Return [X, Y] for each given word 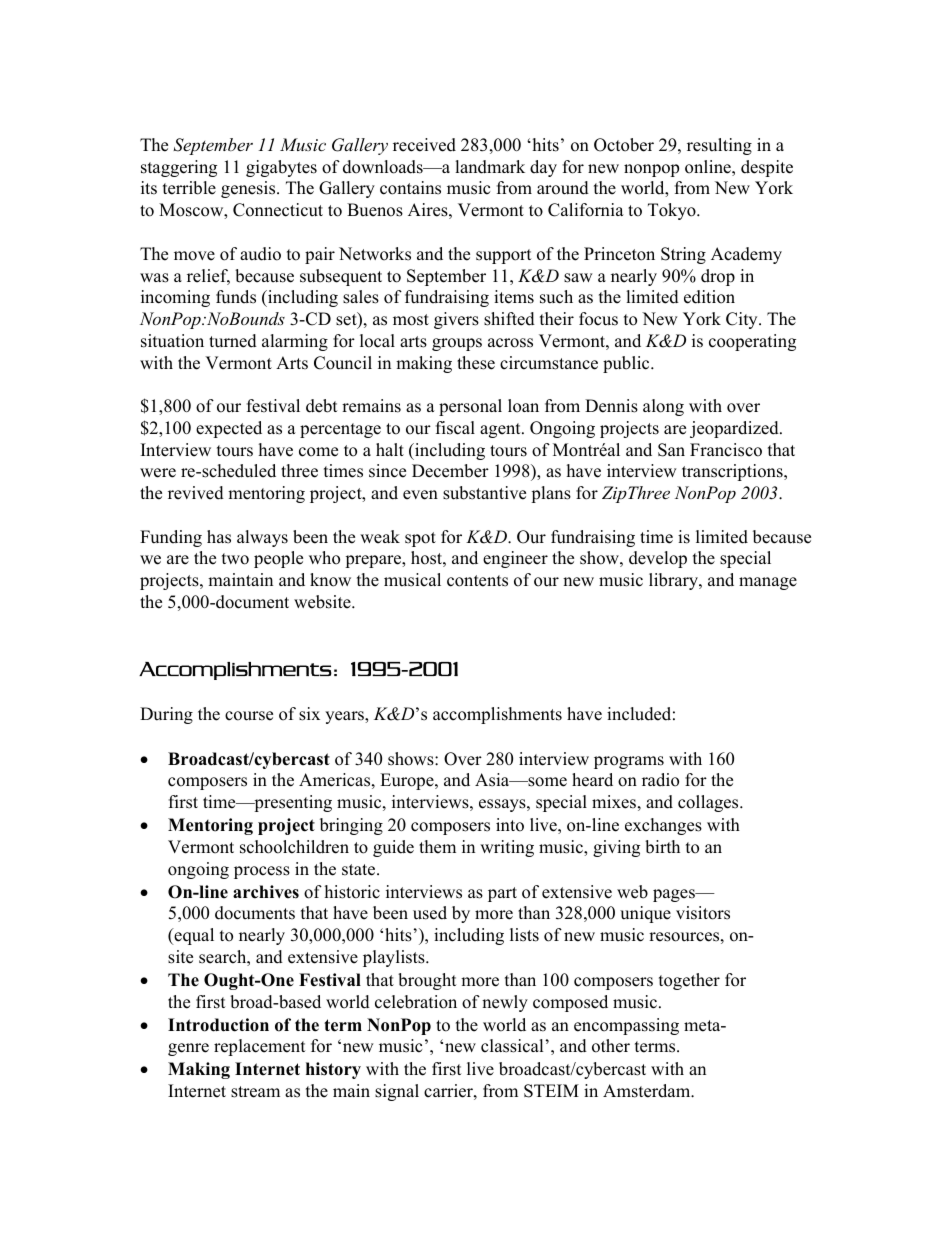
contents [477, 581]
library [674, 581]
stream [255, 1092]
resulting [719, 146]
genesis [249, 189]
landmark [490, 167]
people [278, 559]
